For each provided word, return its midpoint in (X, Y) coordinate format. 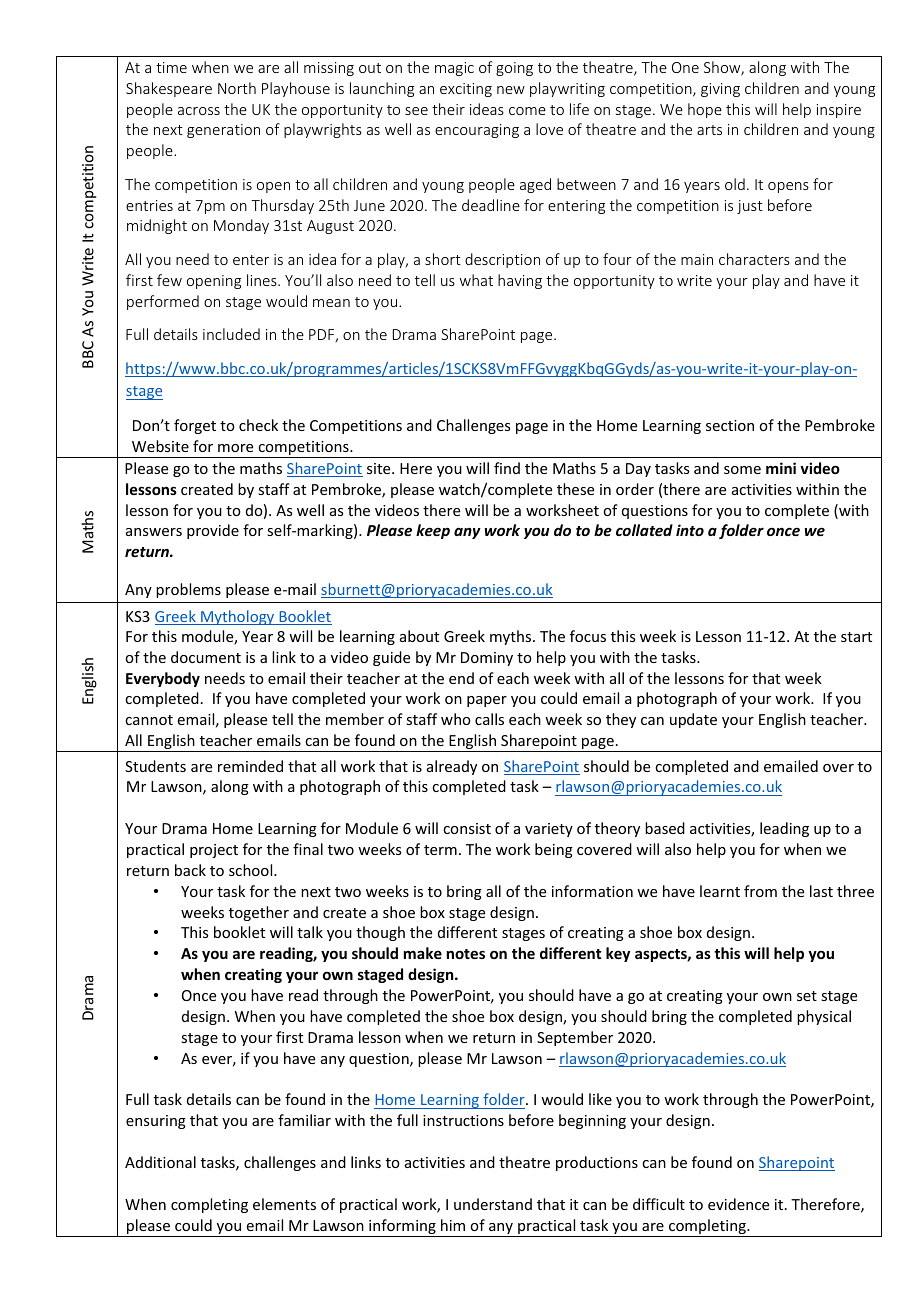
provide (213, 531)
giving (720, 90)
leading (784, 829)
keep (433, 531)
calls (489, 719)
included (231, 334)
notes (466, 954)
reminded (250, 766)
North (237, 88)
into (690, 530)
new (511, 90)
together (259, 913)
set (807, 996)
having (520, 281)
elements (284, 1204)
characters (754, 259)
